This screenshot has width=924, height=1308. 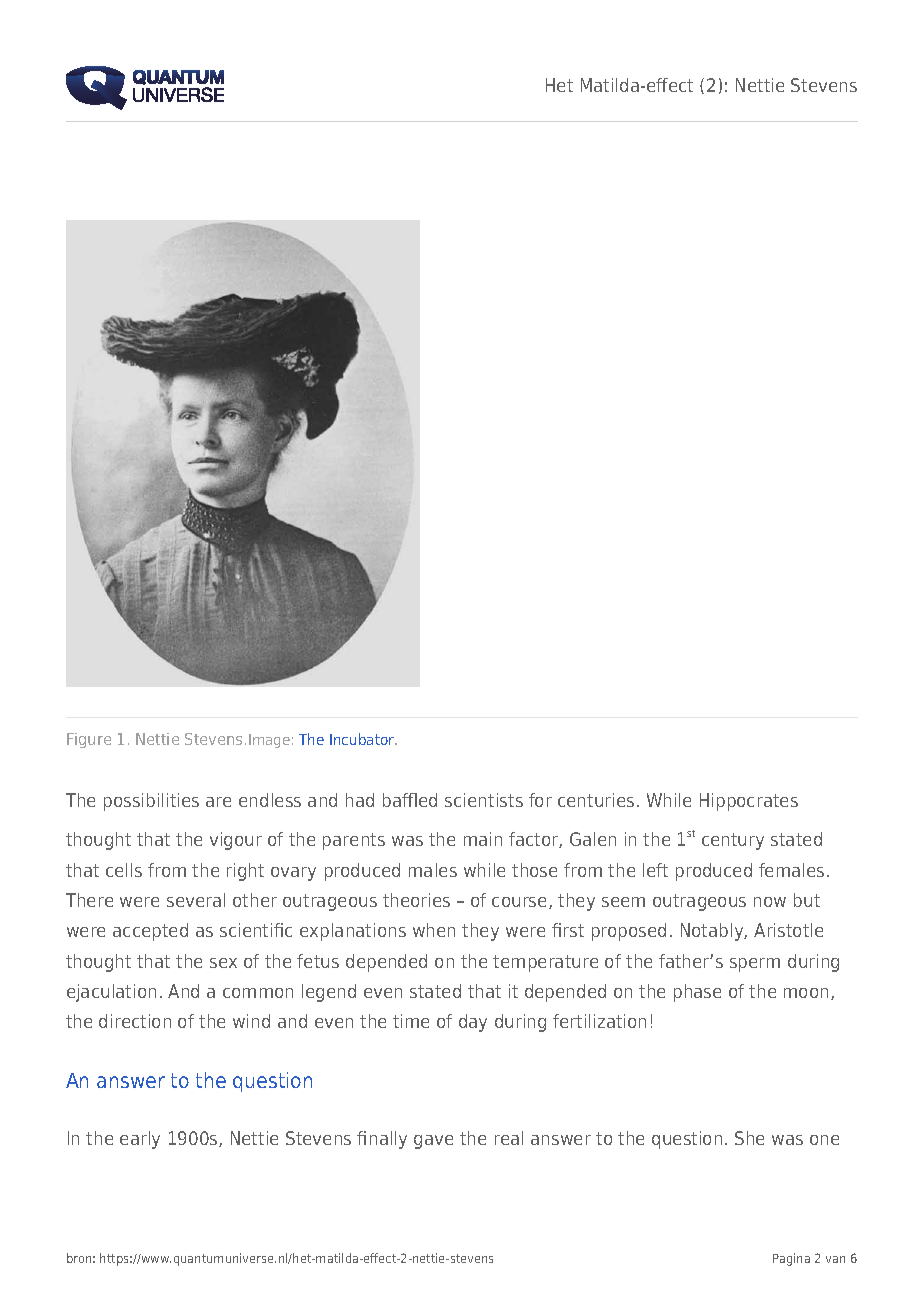 I want to click on day, so click(x=473, y=1023).
